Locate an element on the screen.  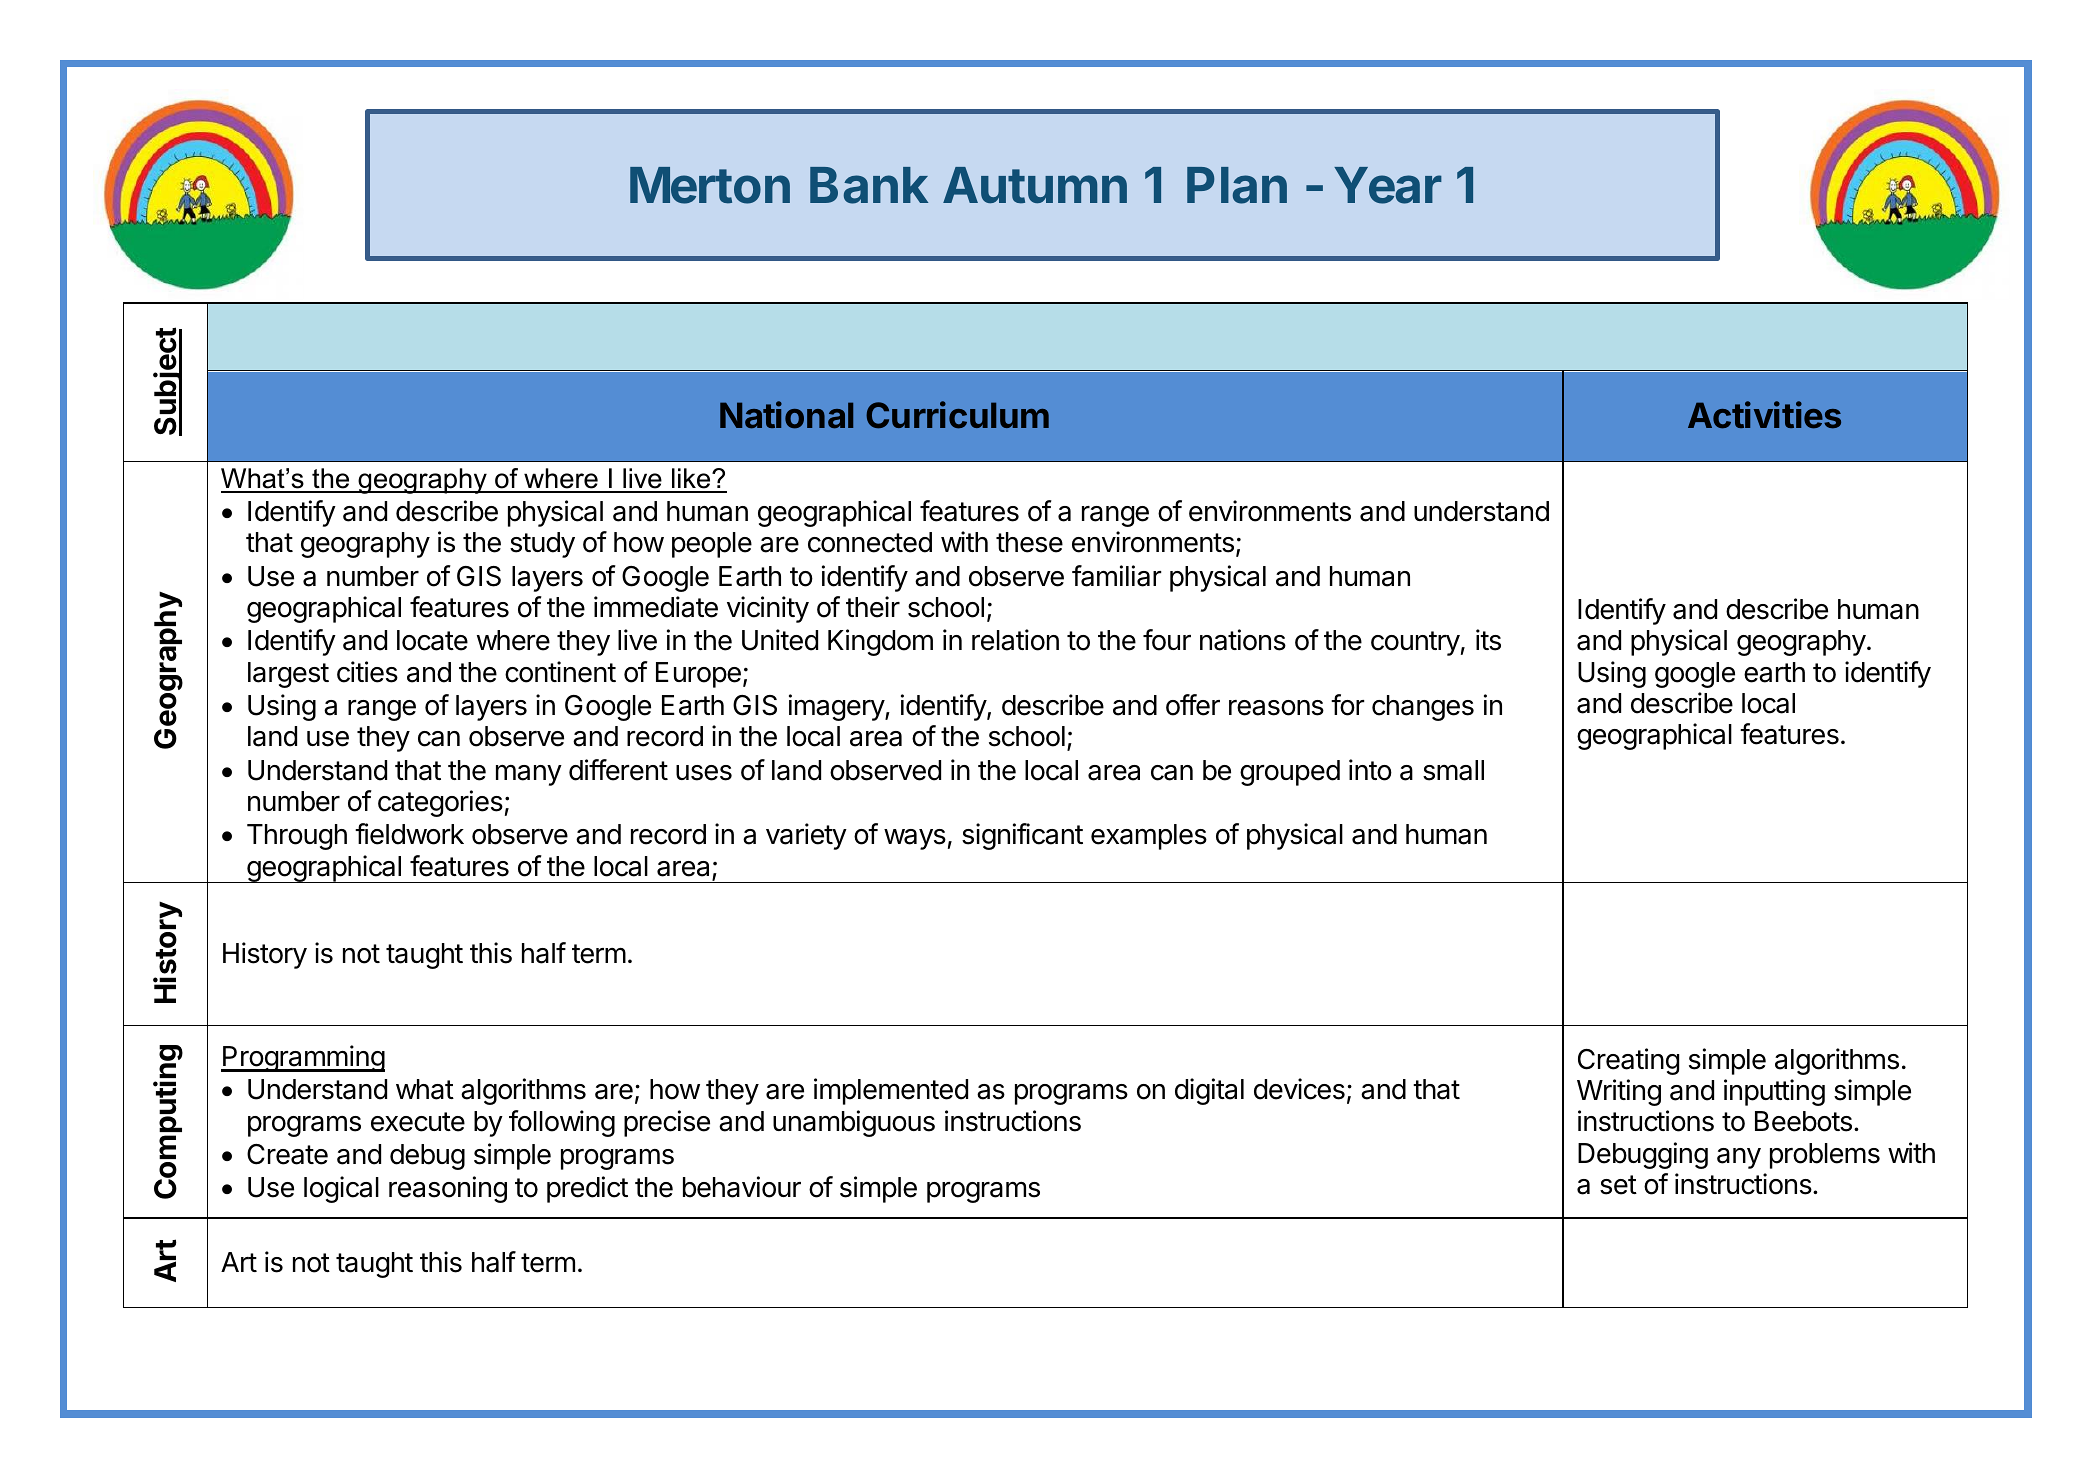
offer is located at coordinates (1193, 705).
